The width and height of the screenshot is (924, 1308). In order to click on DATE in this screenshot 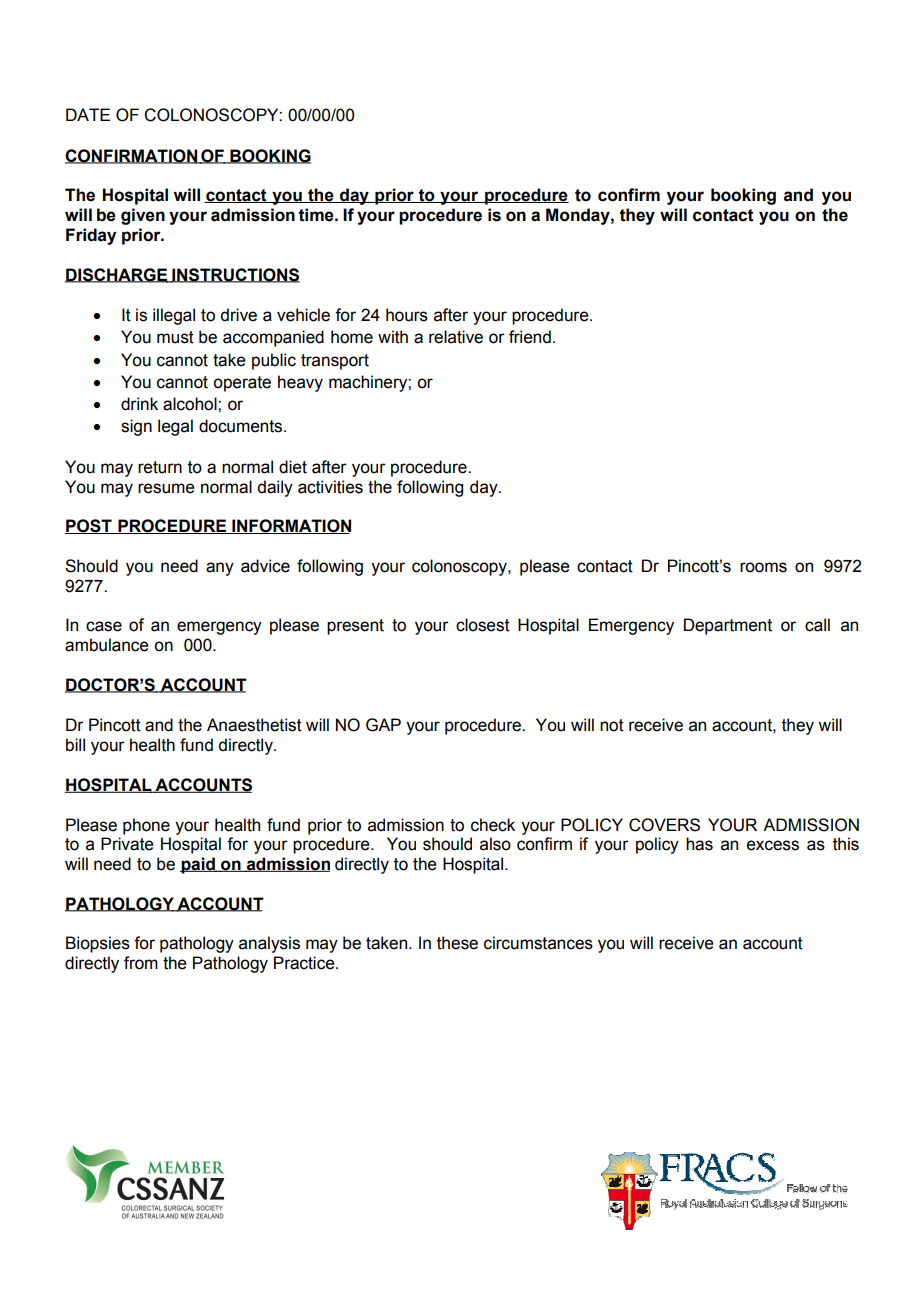, I will do `click(88, 114)`.
